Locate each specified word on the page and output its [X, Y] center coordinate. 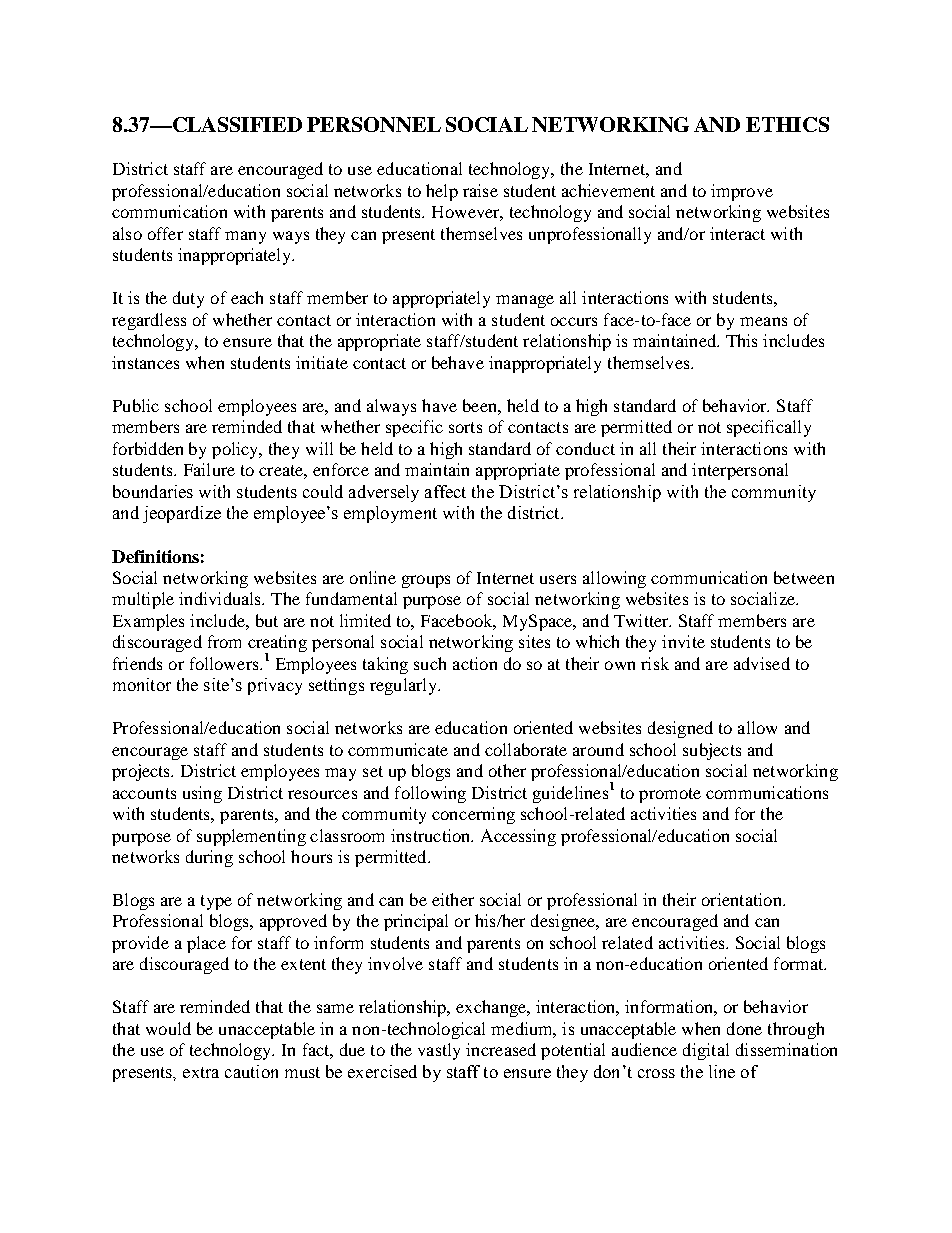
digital [706, 1051]
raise [480, 190]
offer [165, 233]
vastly [439, 1051]
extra [201, 1072]
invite [683, 641]
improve [742, 192]
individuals [221, 598]
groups [426, 581]
